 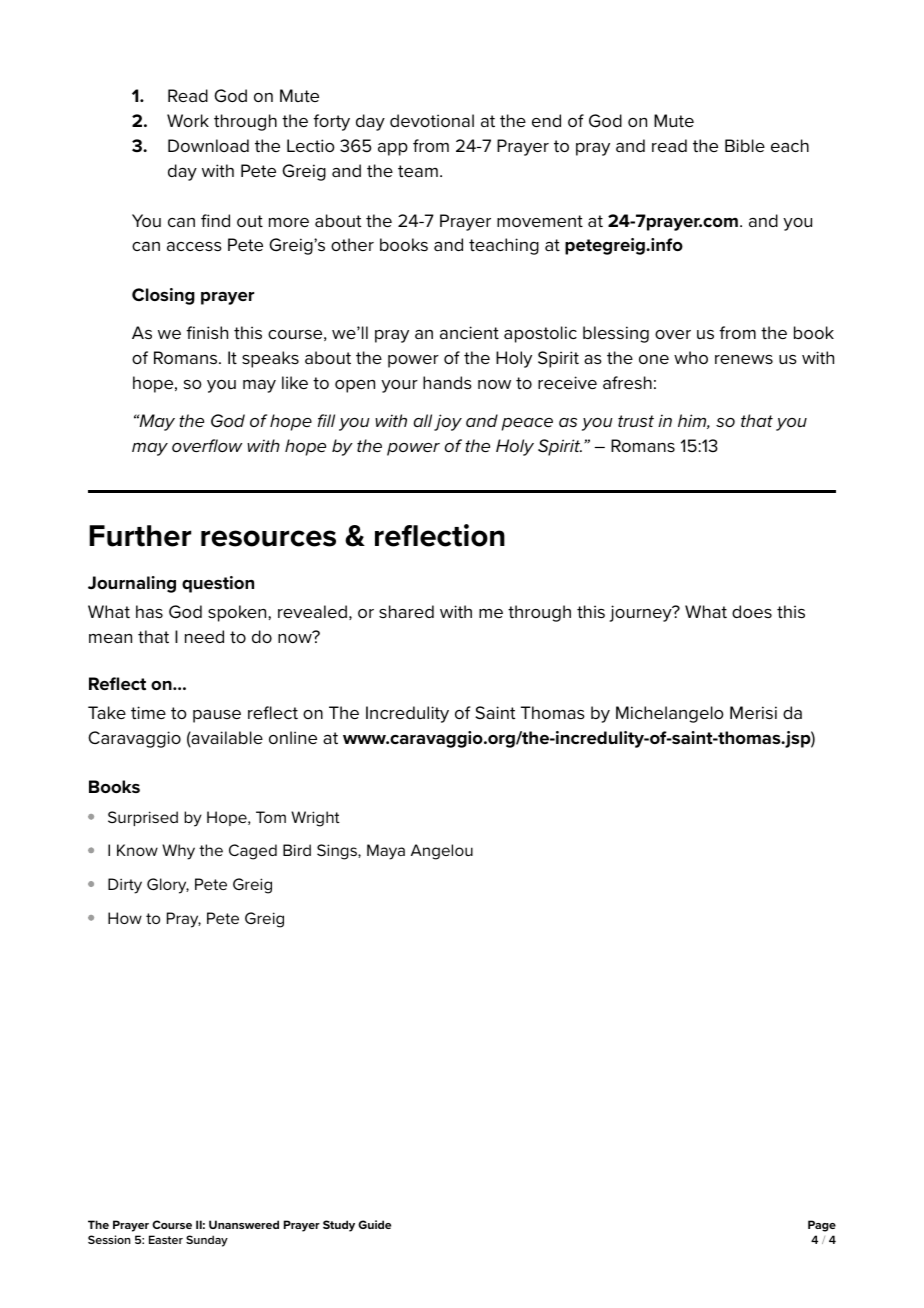 What do you see at coordinates (745, 145) in the screenshot?
I see `Bible` at bounding box center [745, 145].
